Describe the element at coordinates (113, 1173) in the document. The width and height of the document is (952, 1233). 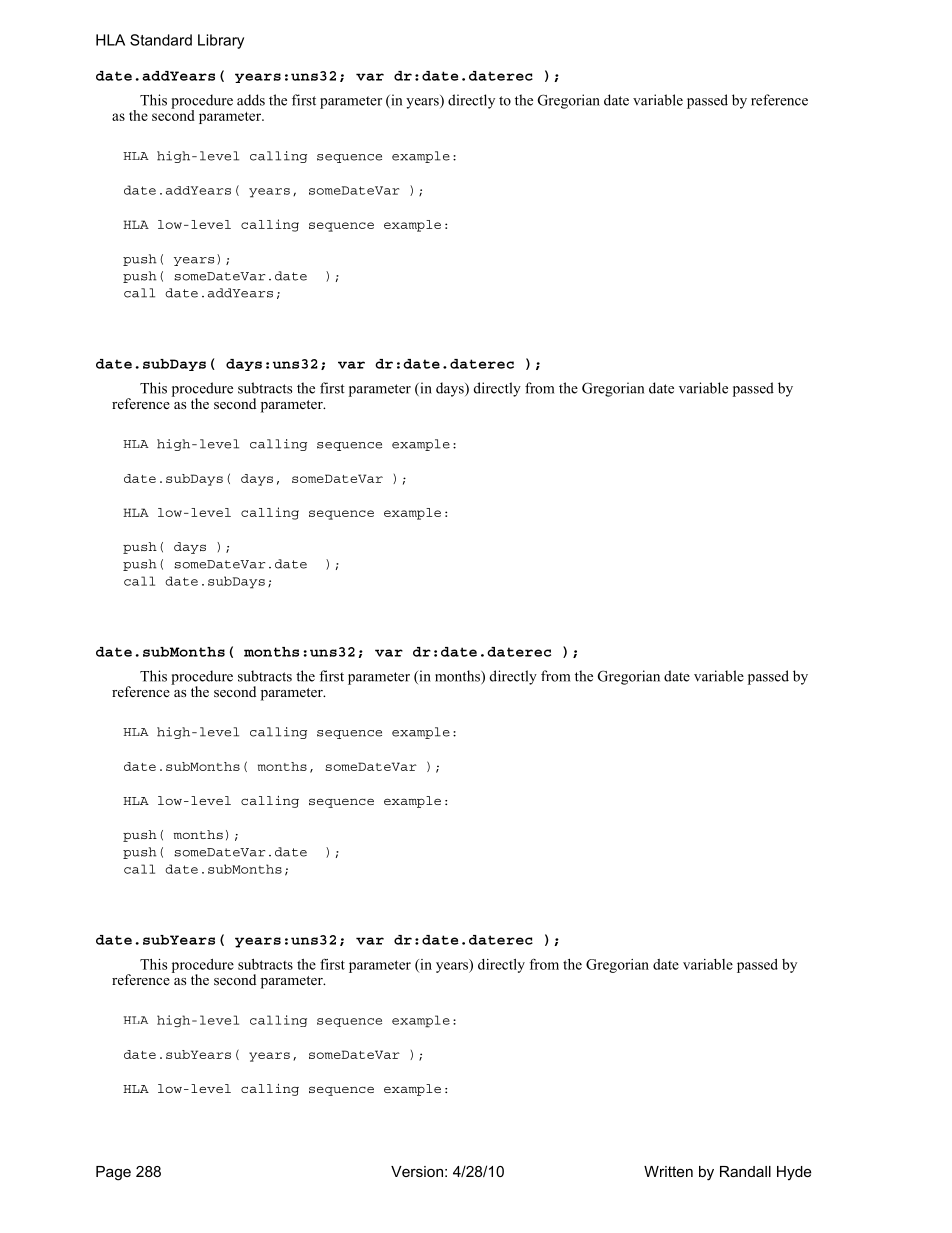
I see `Page` at that location.
